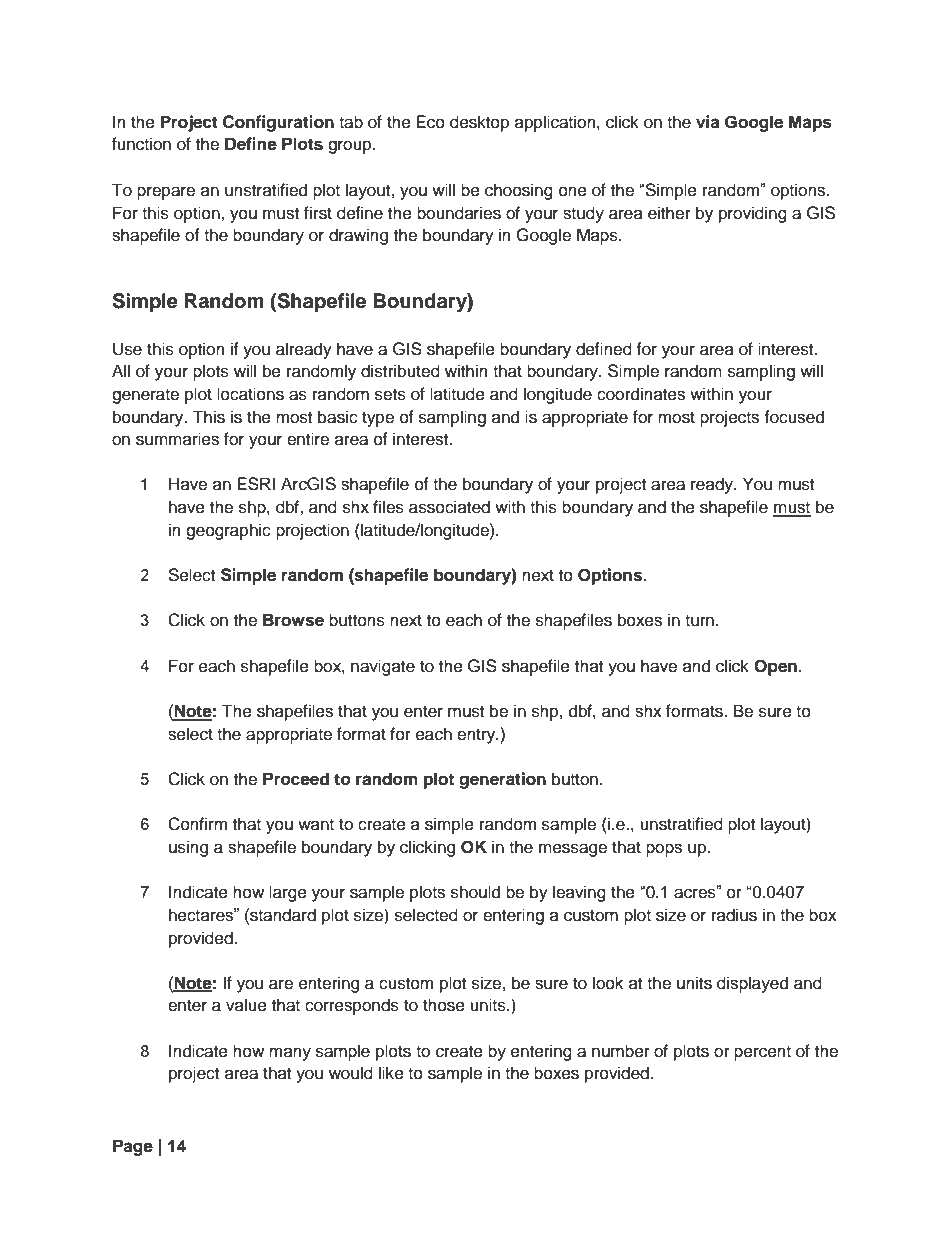 The image size is (952, 1233). Describe the element at coordinates (479, 123) in the screenshot. I see `desktop` at that location.
